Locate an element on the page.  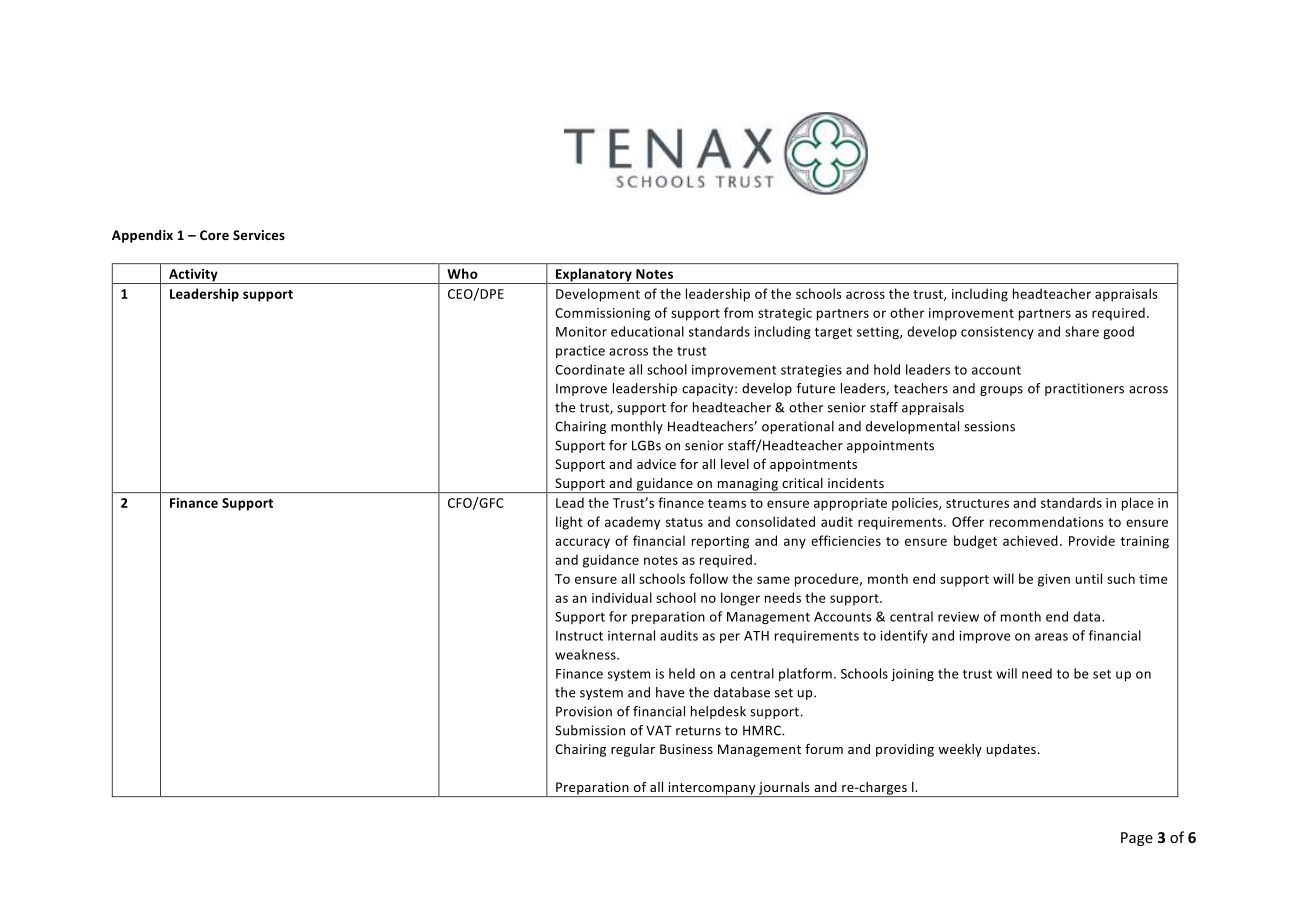
sessions is located at coordinates (989, 426).
